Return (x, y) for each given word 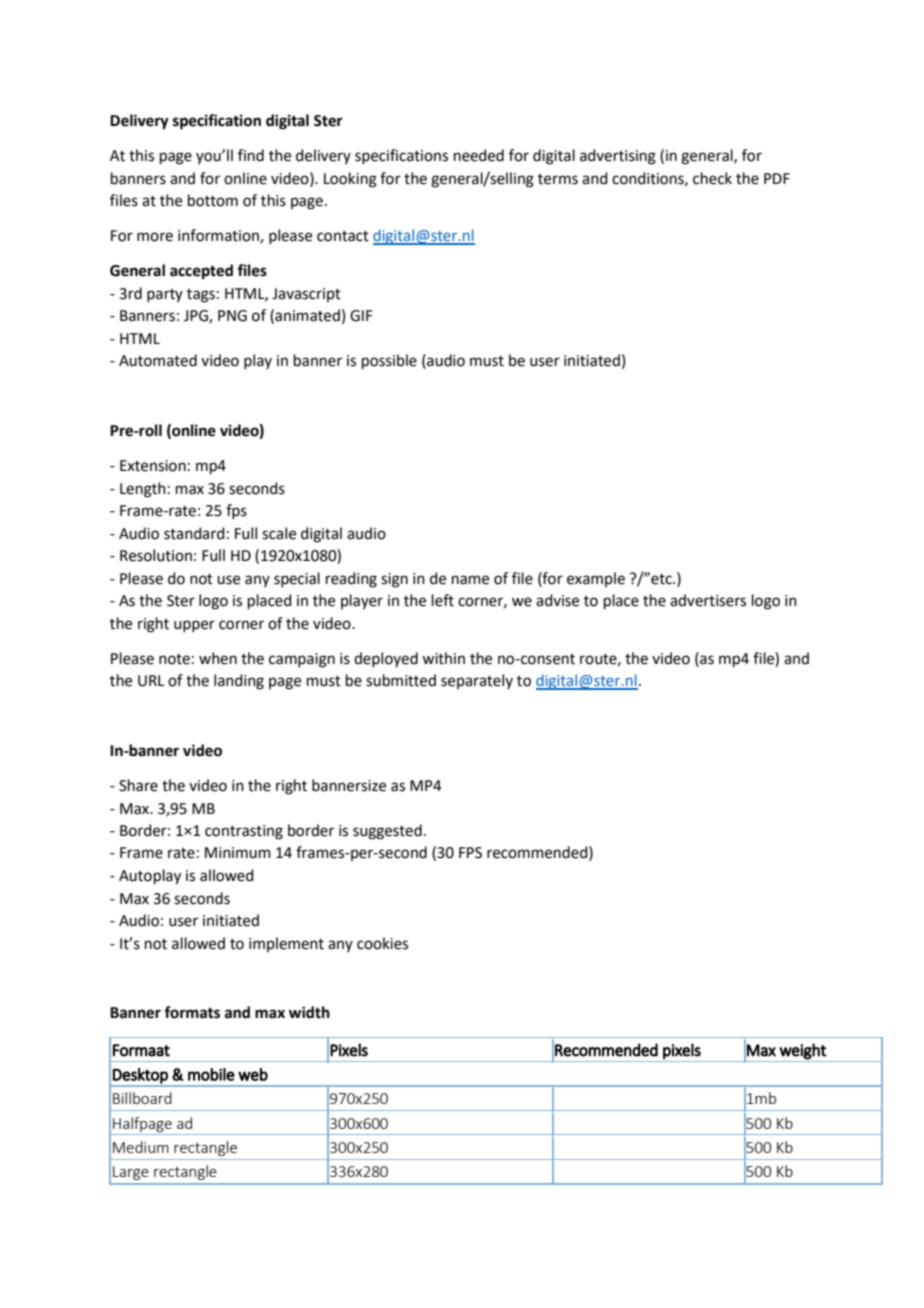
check (712, 178)
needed (479, 155)
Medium (141, 1147)
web (253, 1074)
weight (802, 1051)
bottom (213, 200)
